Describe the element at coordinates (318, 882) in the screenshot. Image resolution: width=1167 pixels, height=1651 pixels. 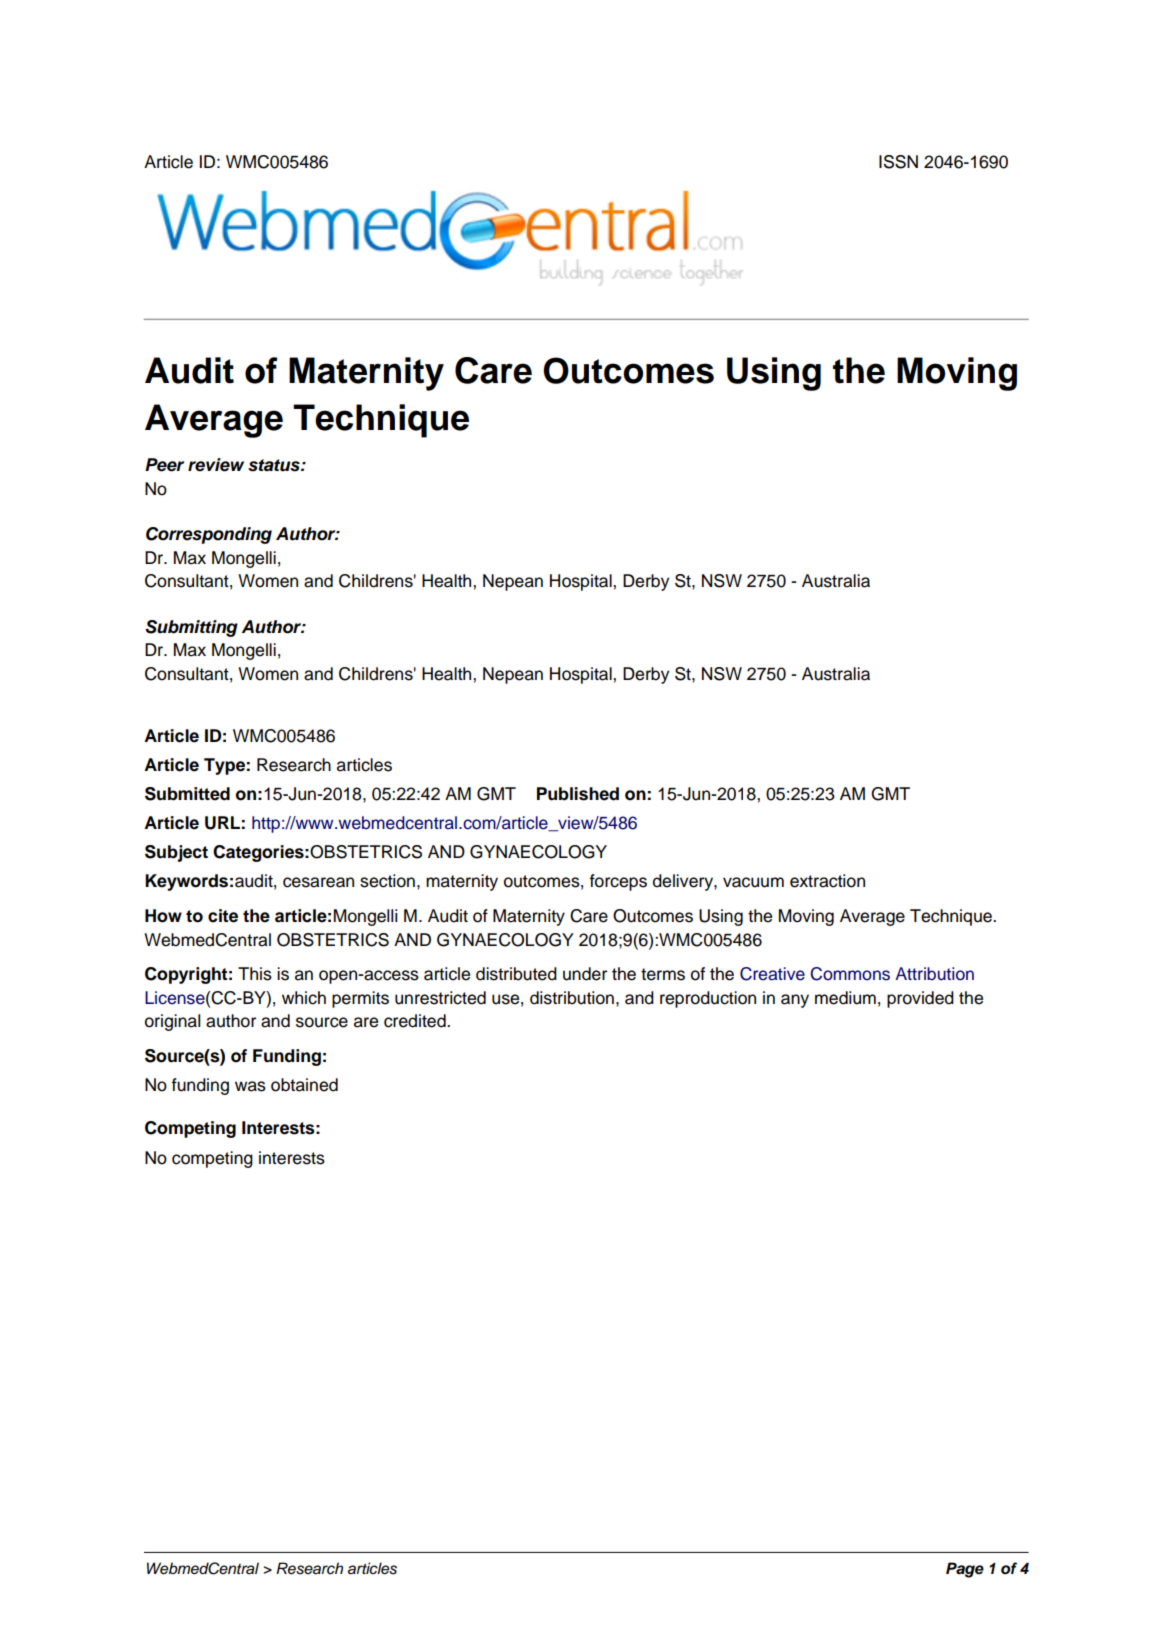
I see `cesarean` at that location.
